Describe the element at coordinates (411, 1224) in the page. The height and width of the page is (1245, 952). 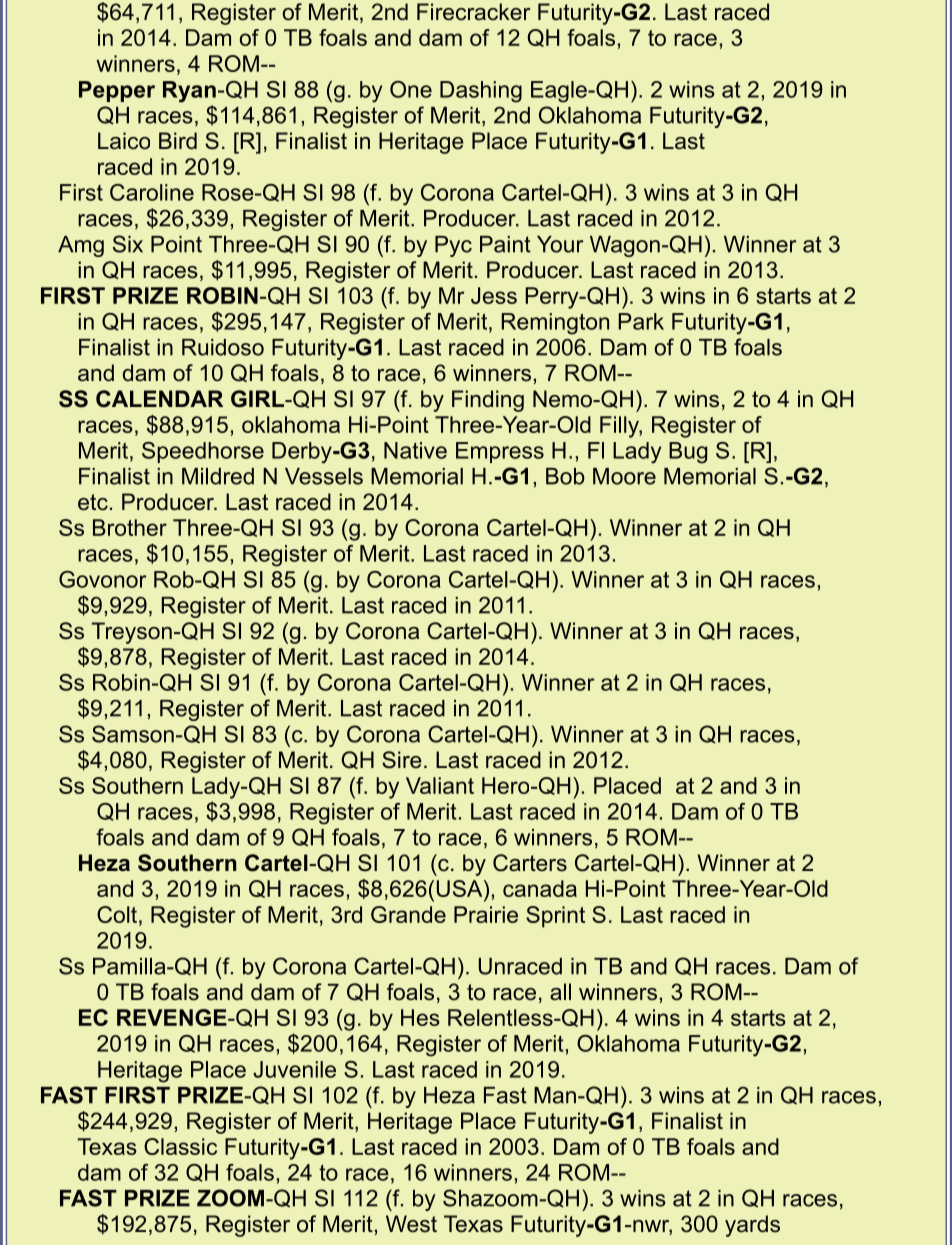
I see `West` at that location.
